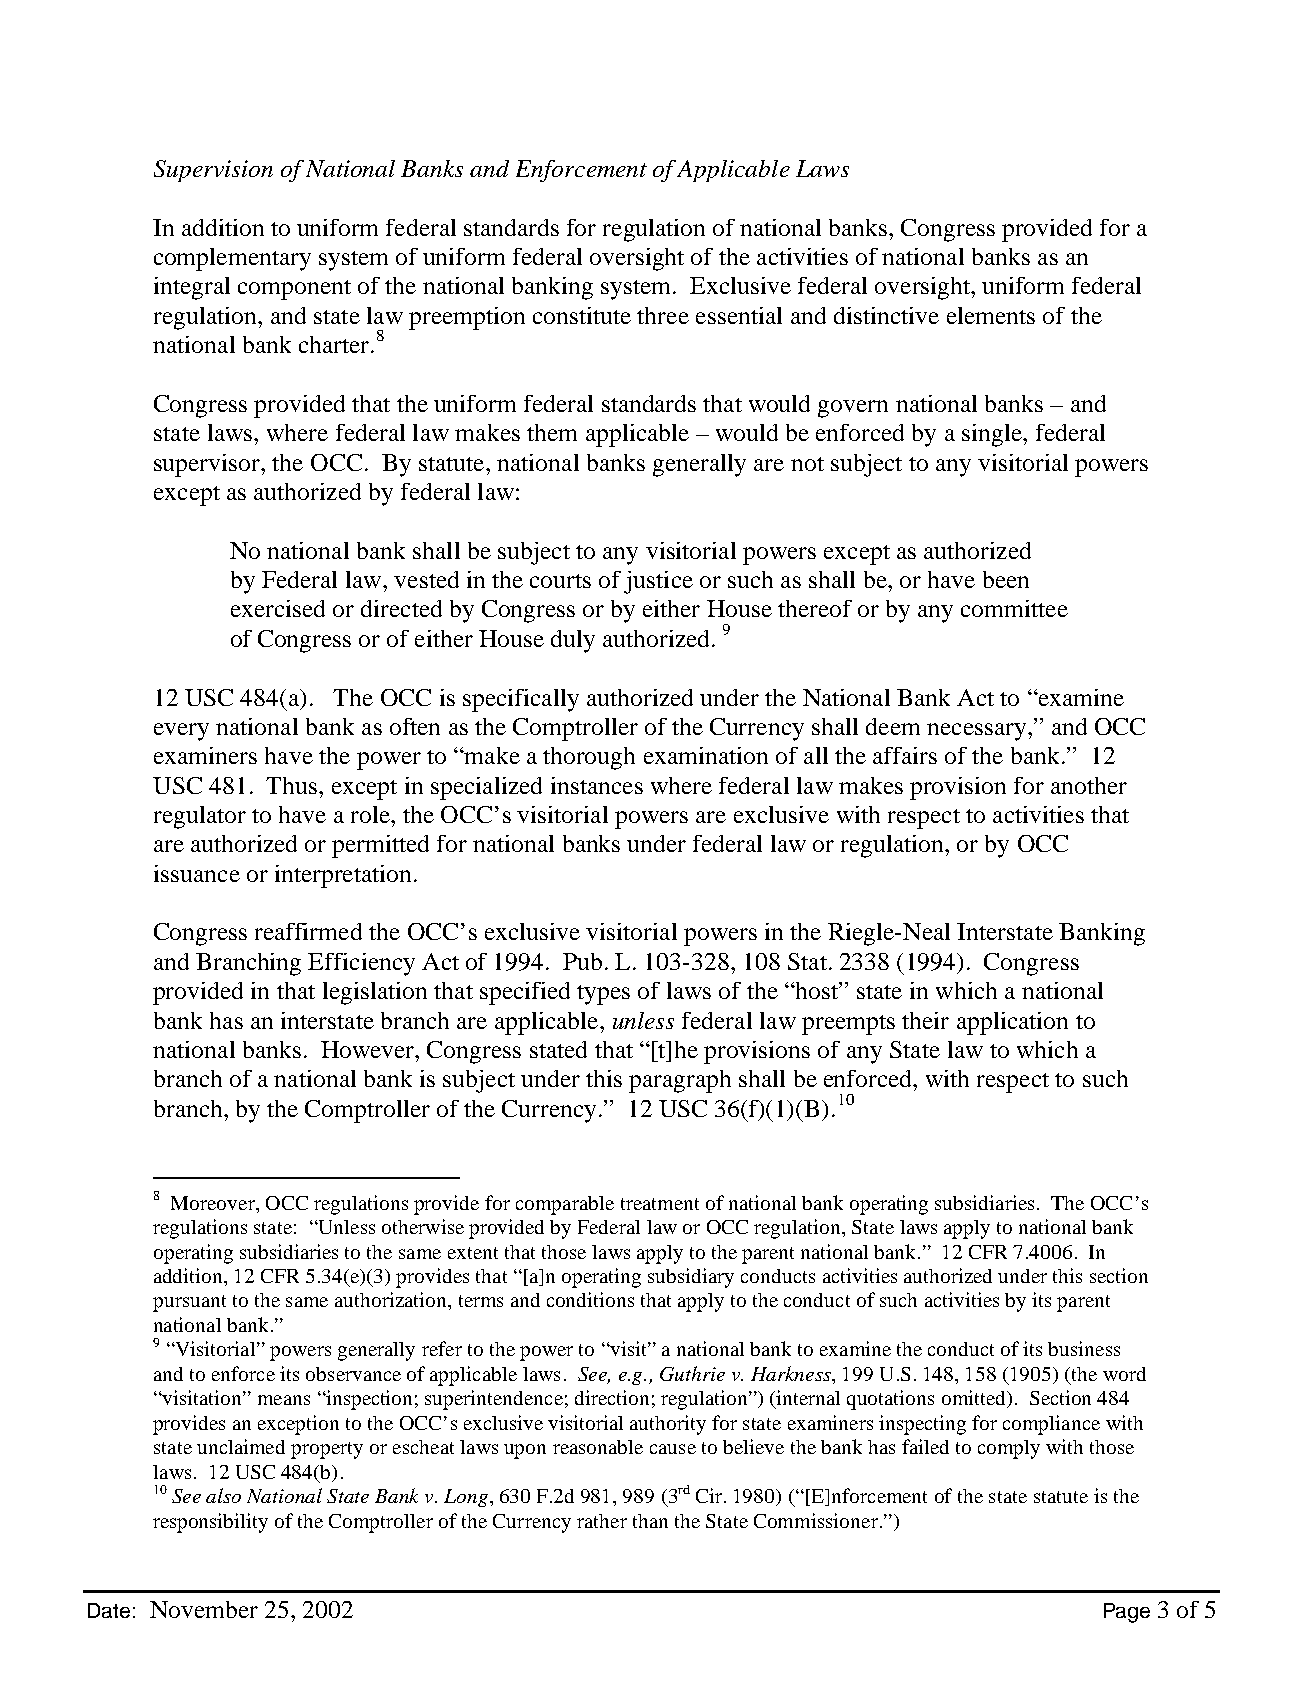 The height and width of the image is (1686, 1303). I want to click on Supervision, so click(213, 171).
